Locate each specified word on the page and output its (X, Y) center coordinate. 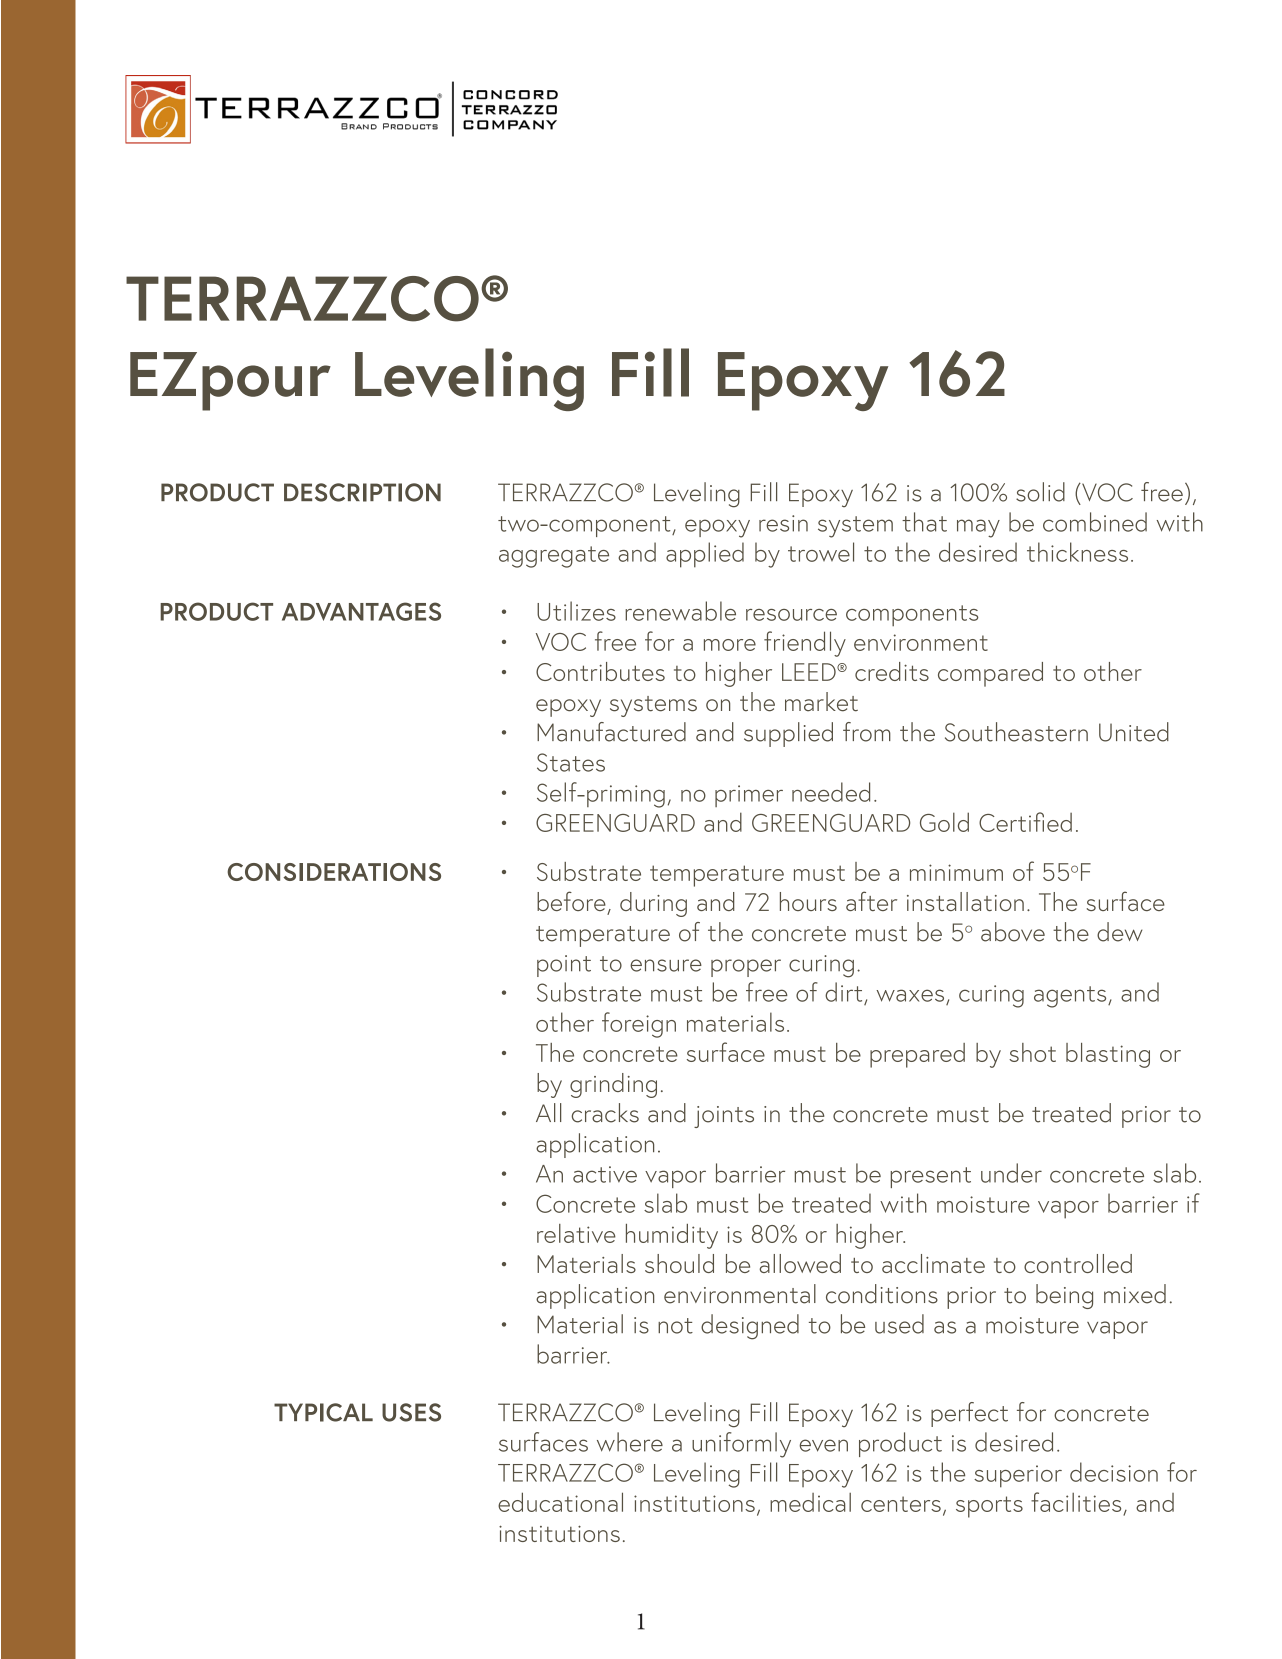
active (605, 1174)
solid (1040, 492)
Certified (1025, 822)
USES (411, 1412)
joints (724, 1117)
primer (749, 796)
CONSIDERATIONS (334, 872)
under (1011, 1173)
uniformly (741, 1445)
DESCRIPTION (362, 492)
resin (783, 523)
